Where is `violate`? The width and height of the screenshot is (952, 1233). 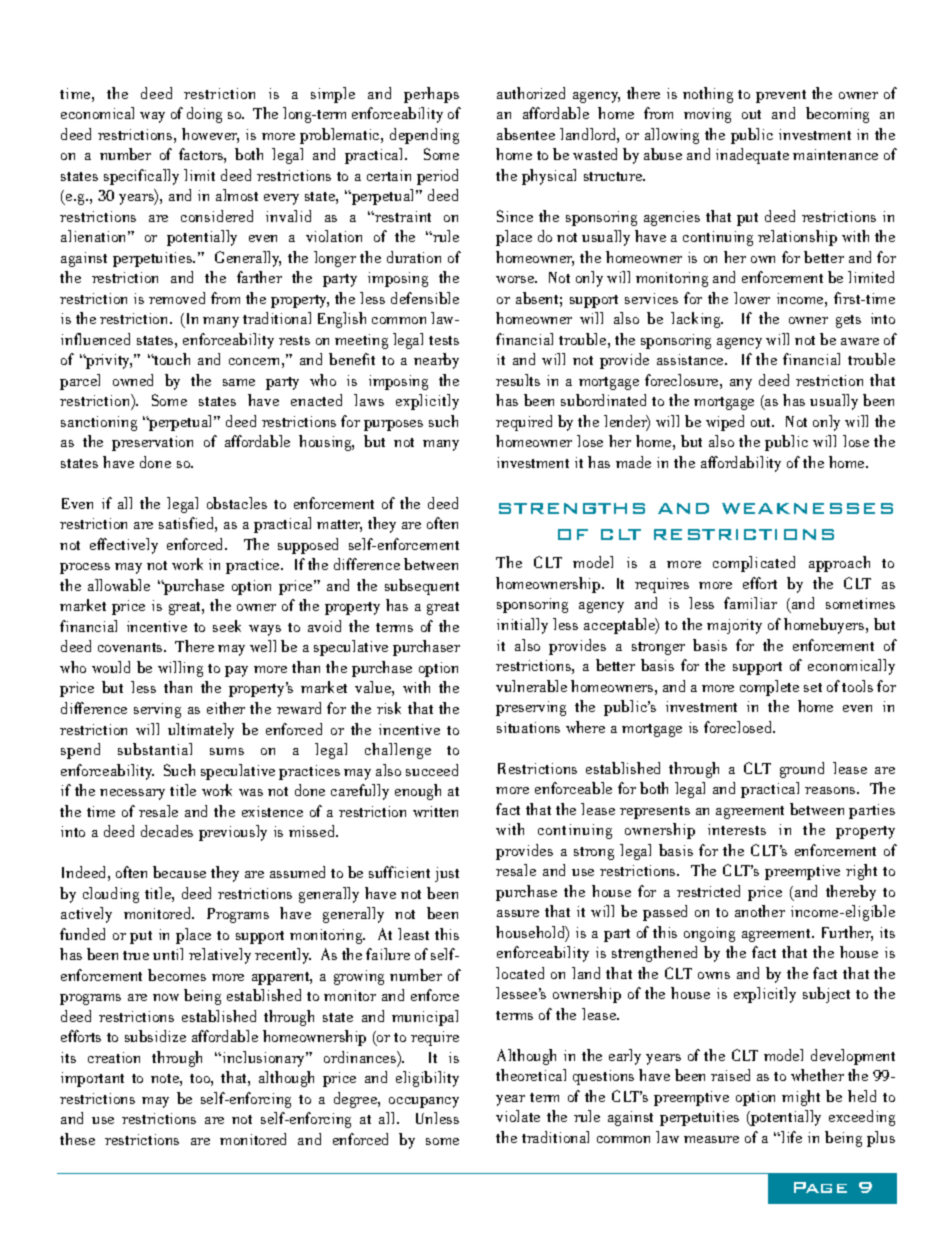 violate is located at coordinates (518, 1116).
